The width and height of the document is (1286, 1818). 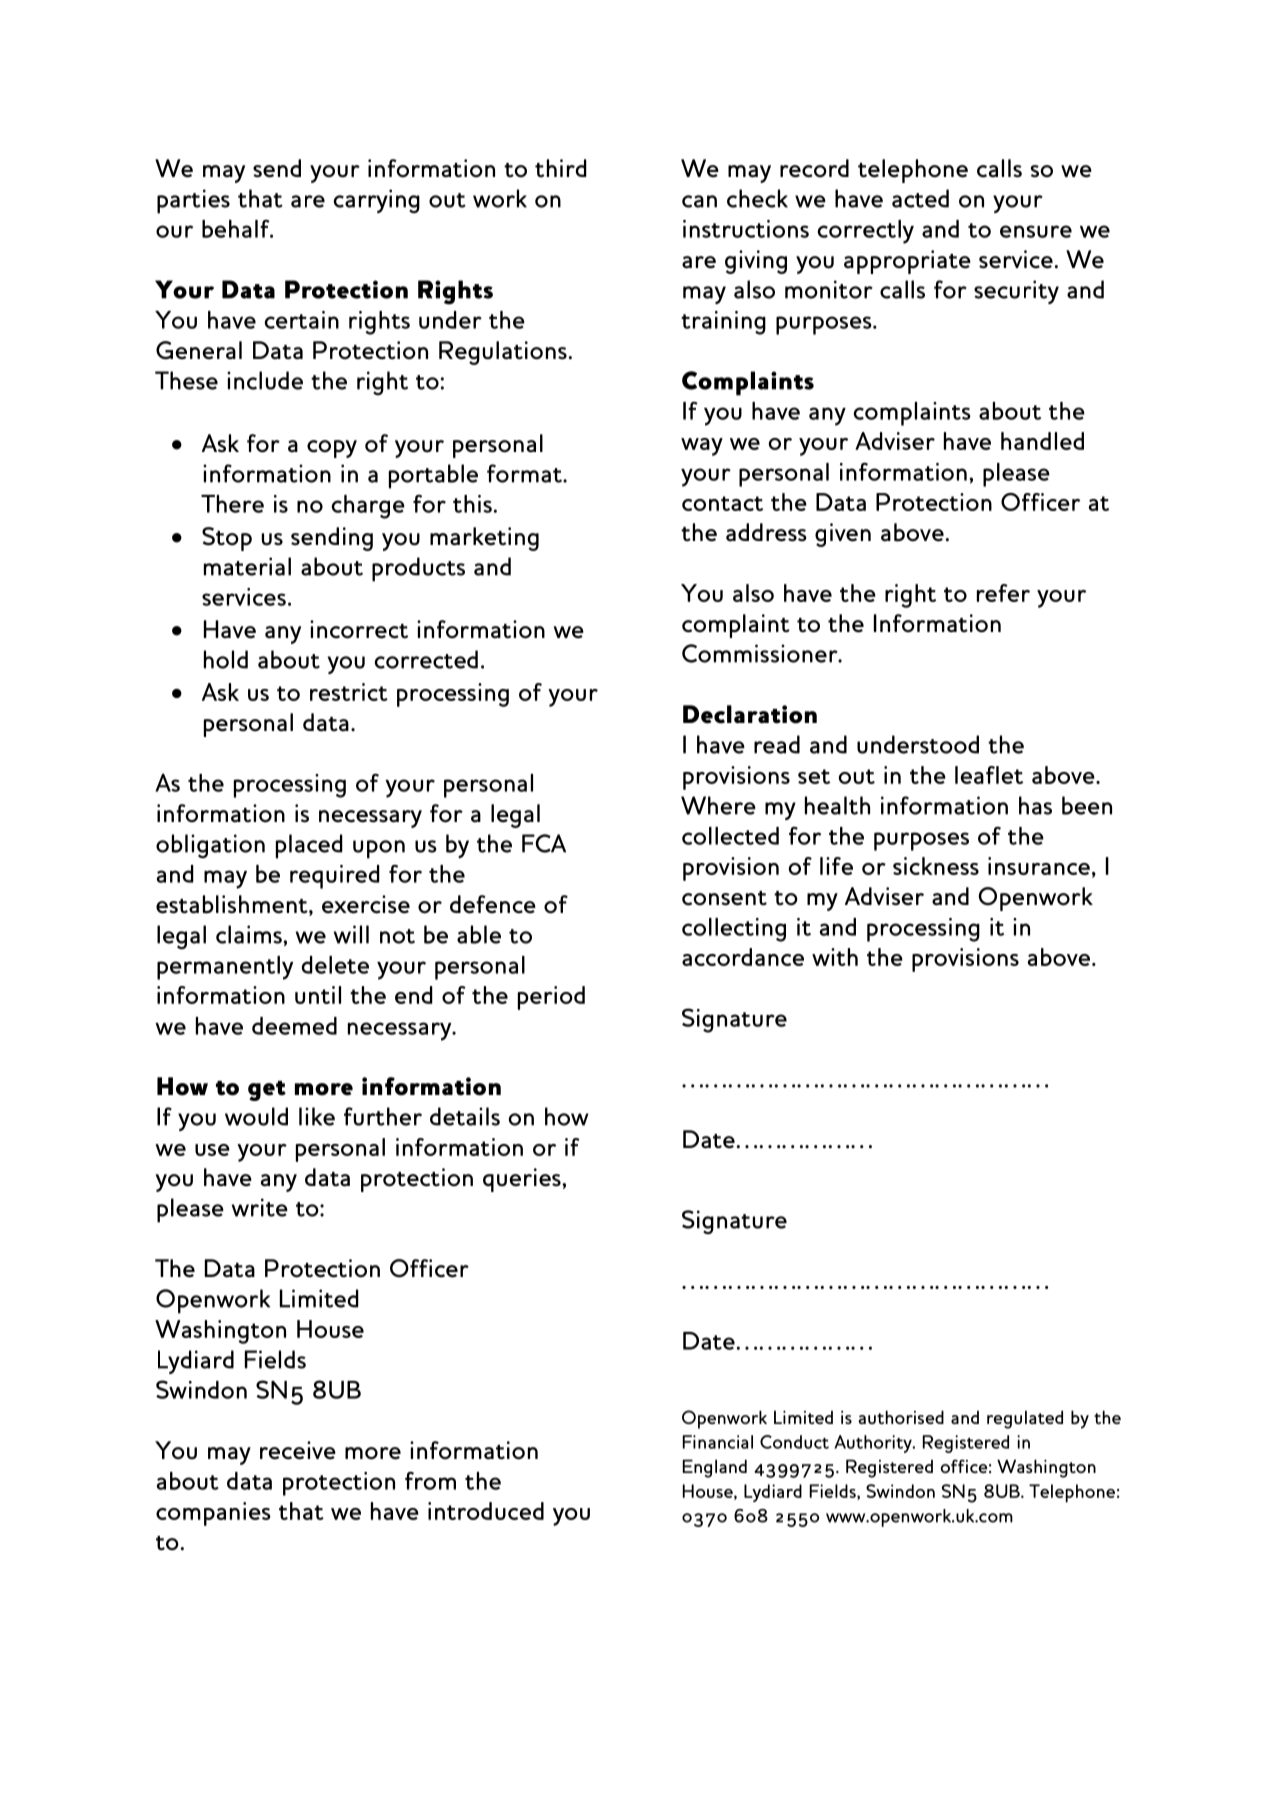 I want to click on carrying, so click(x=376, y=201).
